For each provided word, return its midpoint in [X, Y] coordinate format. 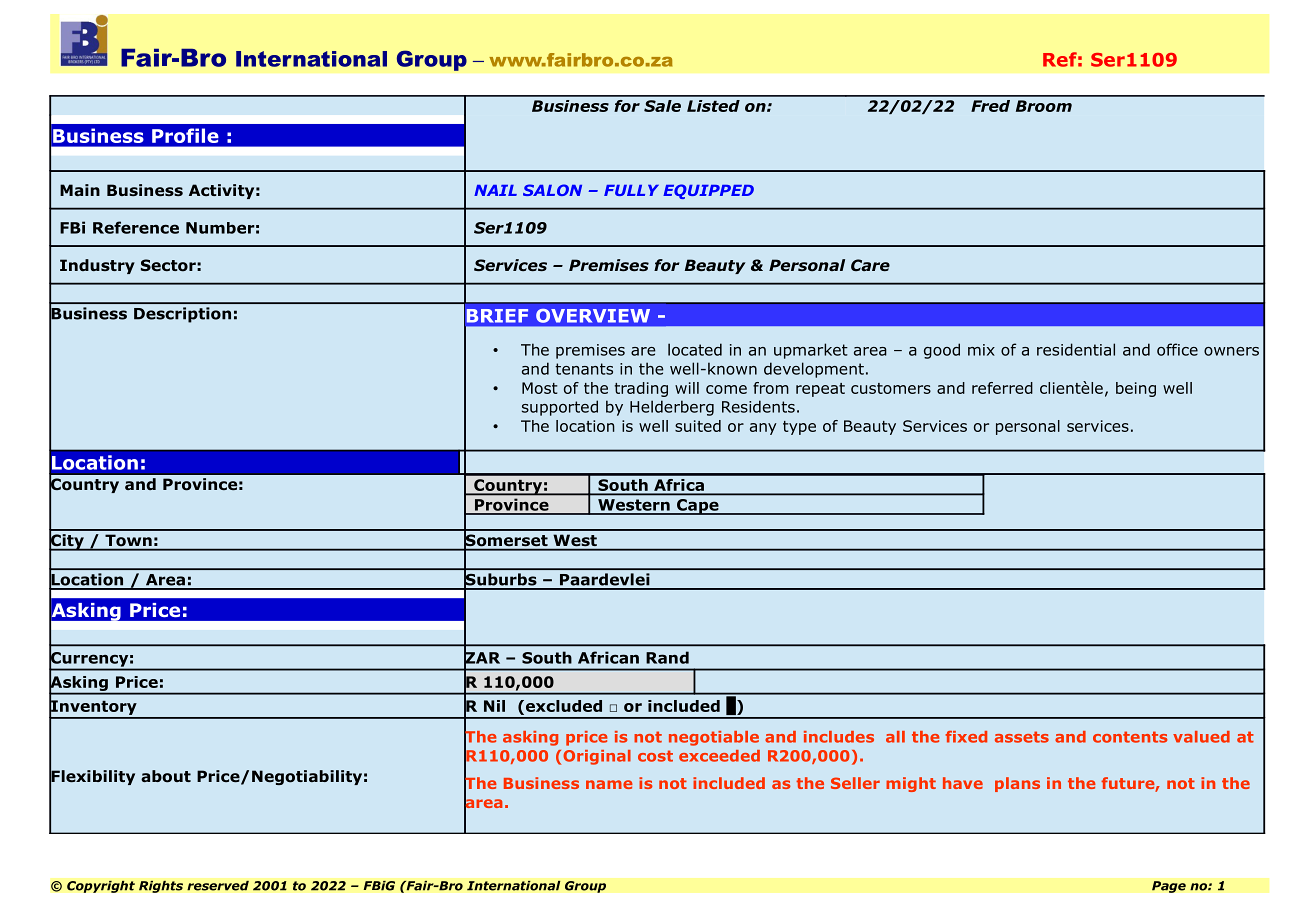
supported [560, 408]
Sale [662, 106]
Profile [185, 135]
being [1136, 389]
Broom [1044, 106]
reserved [218, 885]
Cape [698, 507]
